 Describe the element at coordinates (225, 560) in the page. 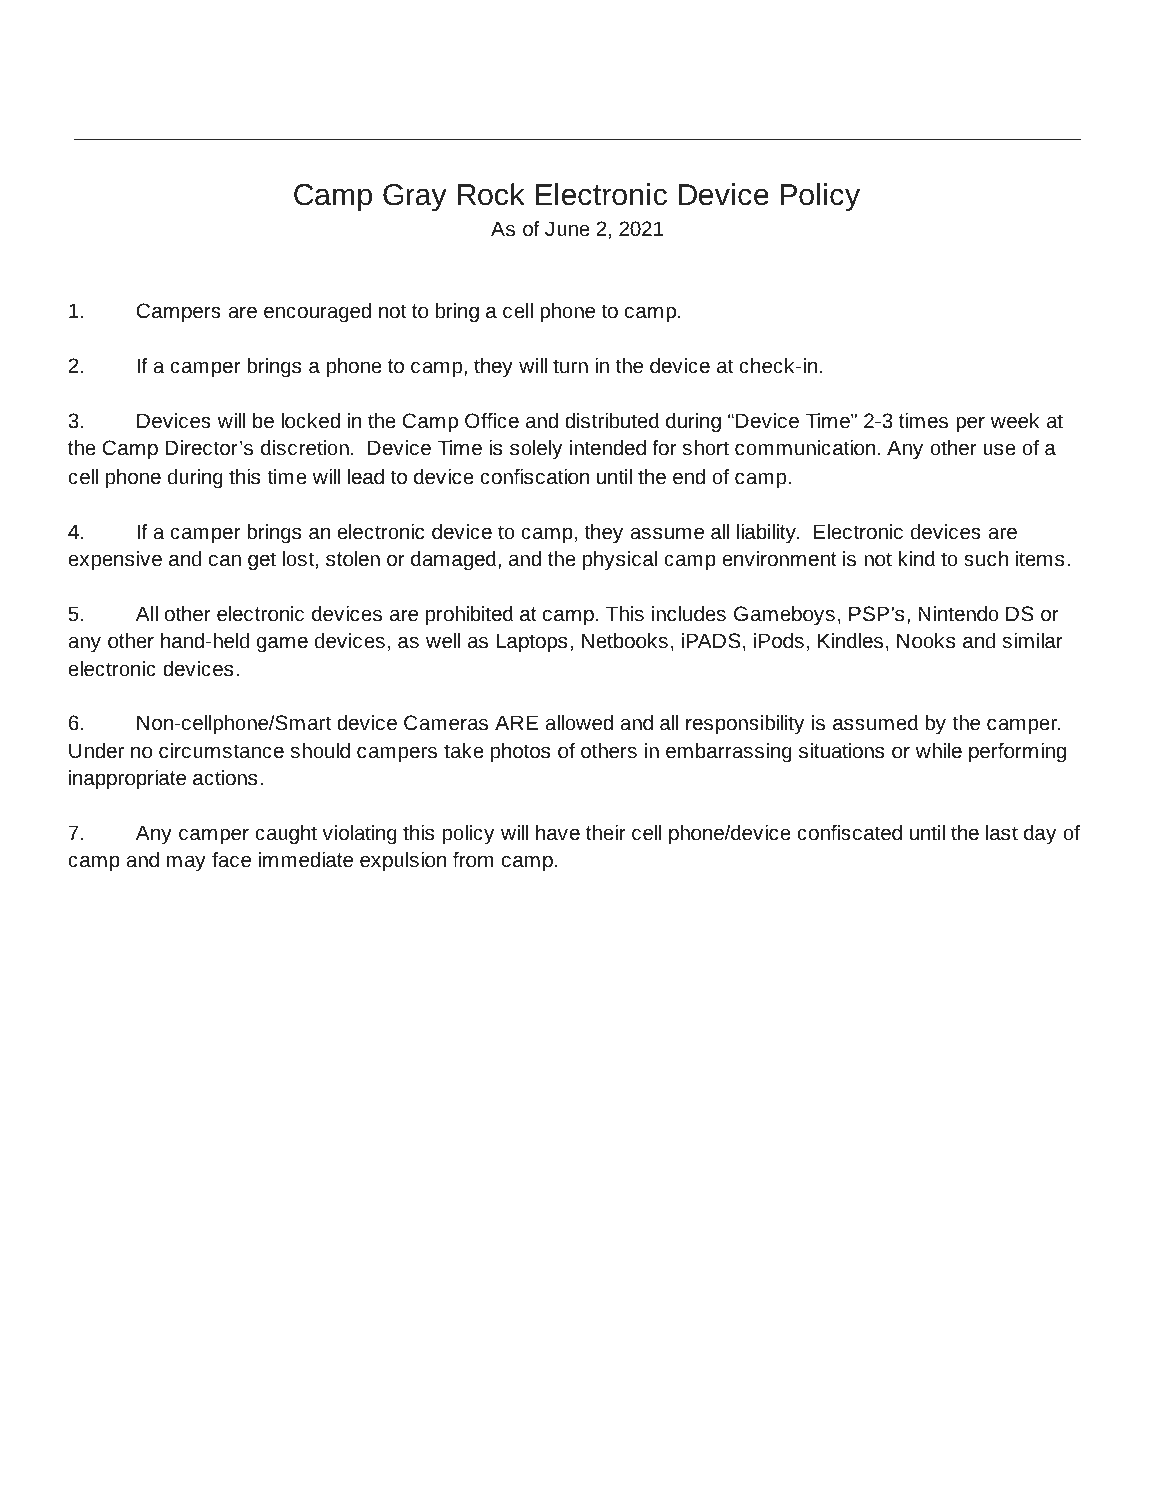

I see `can` at that location.
